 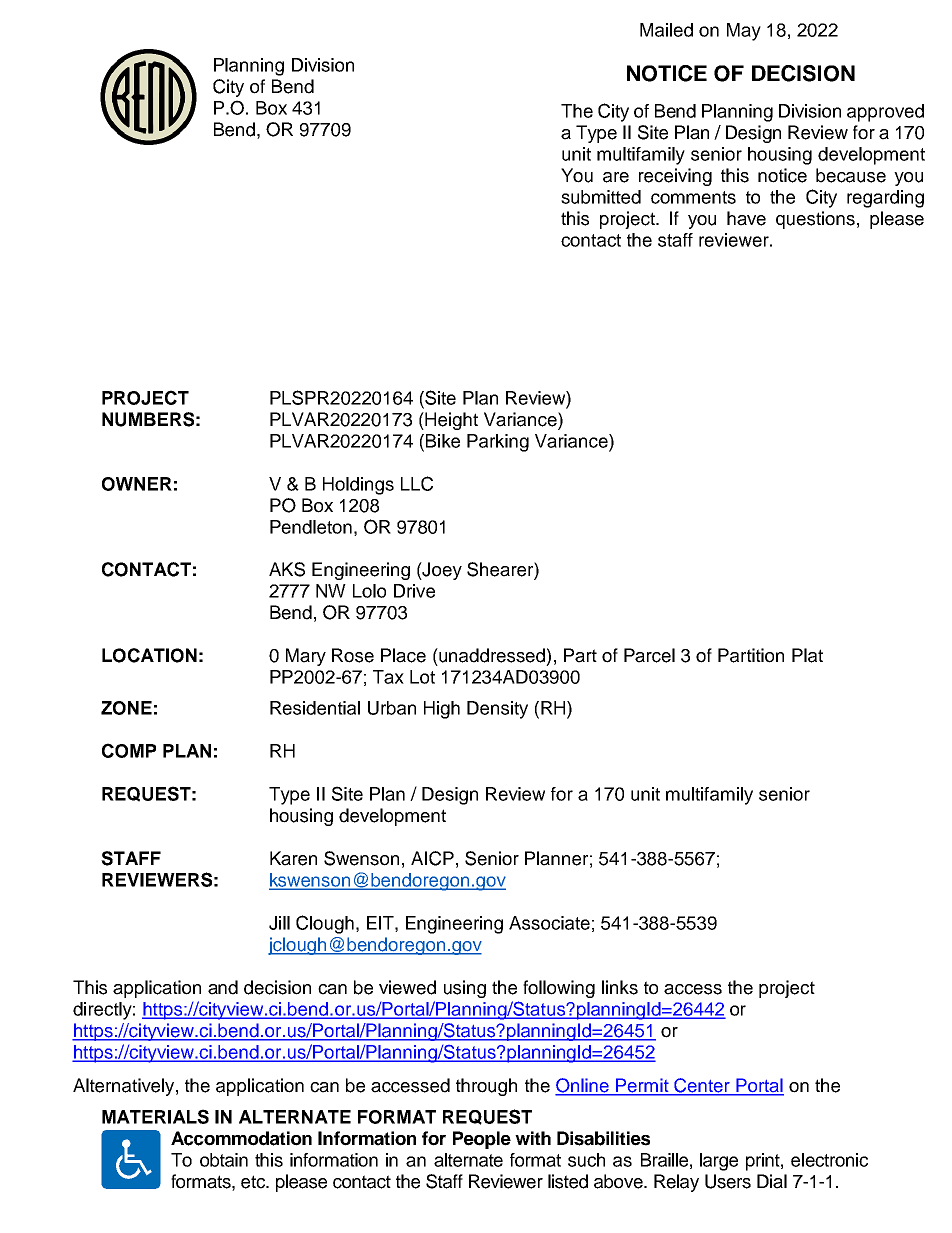 I want to click on submitted, so click(x=601, y=197).
